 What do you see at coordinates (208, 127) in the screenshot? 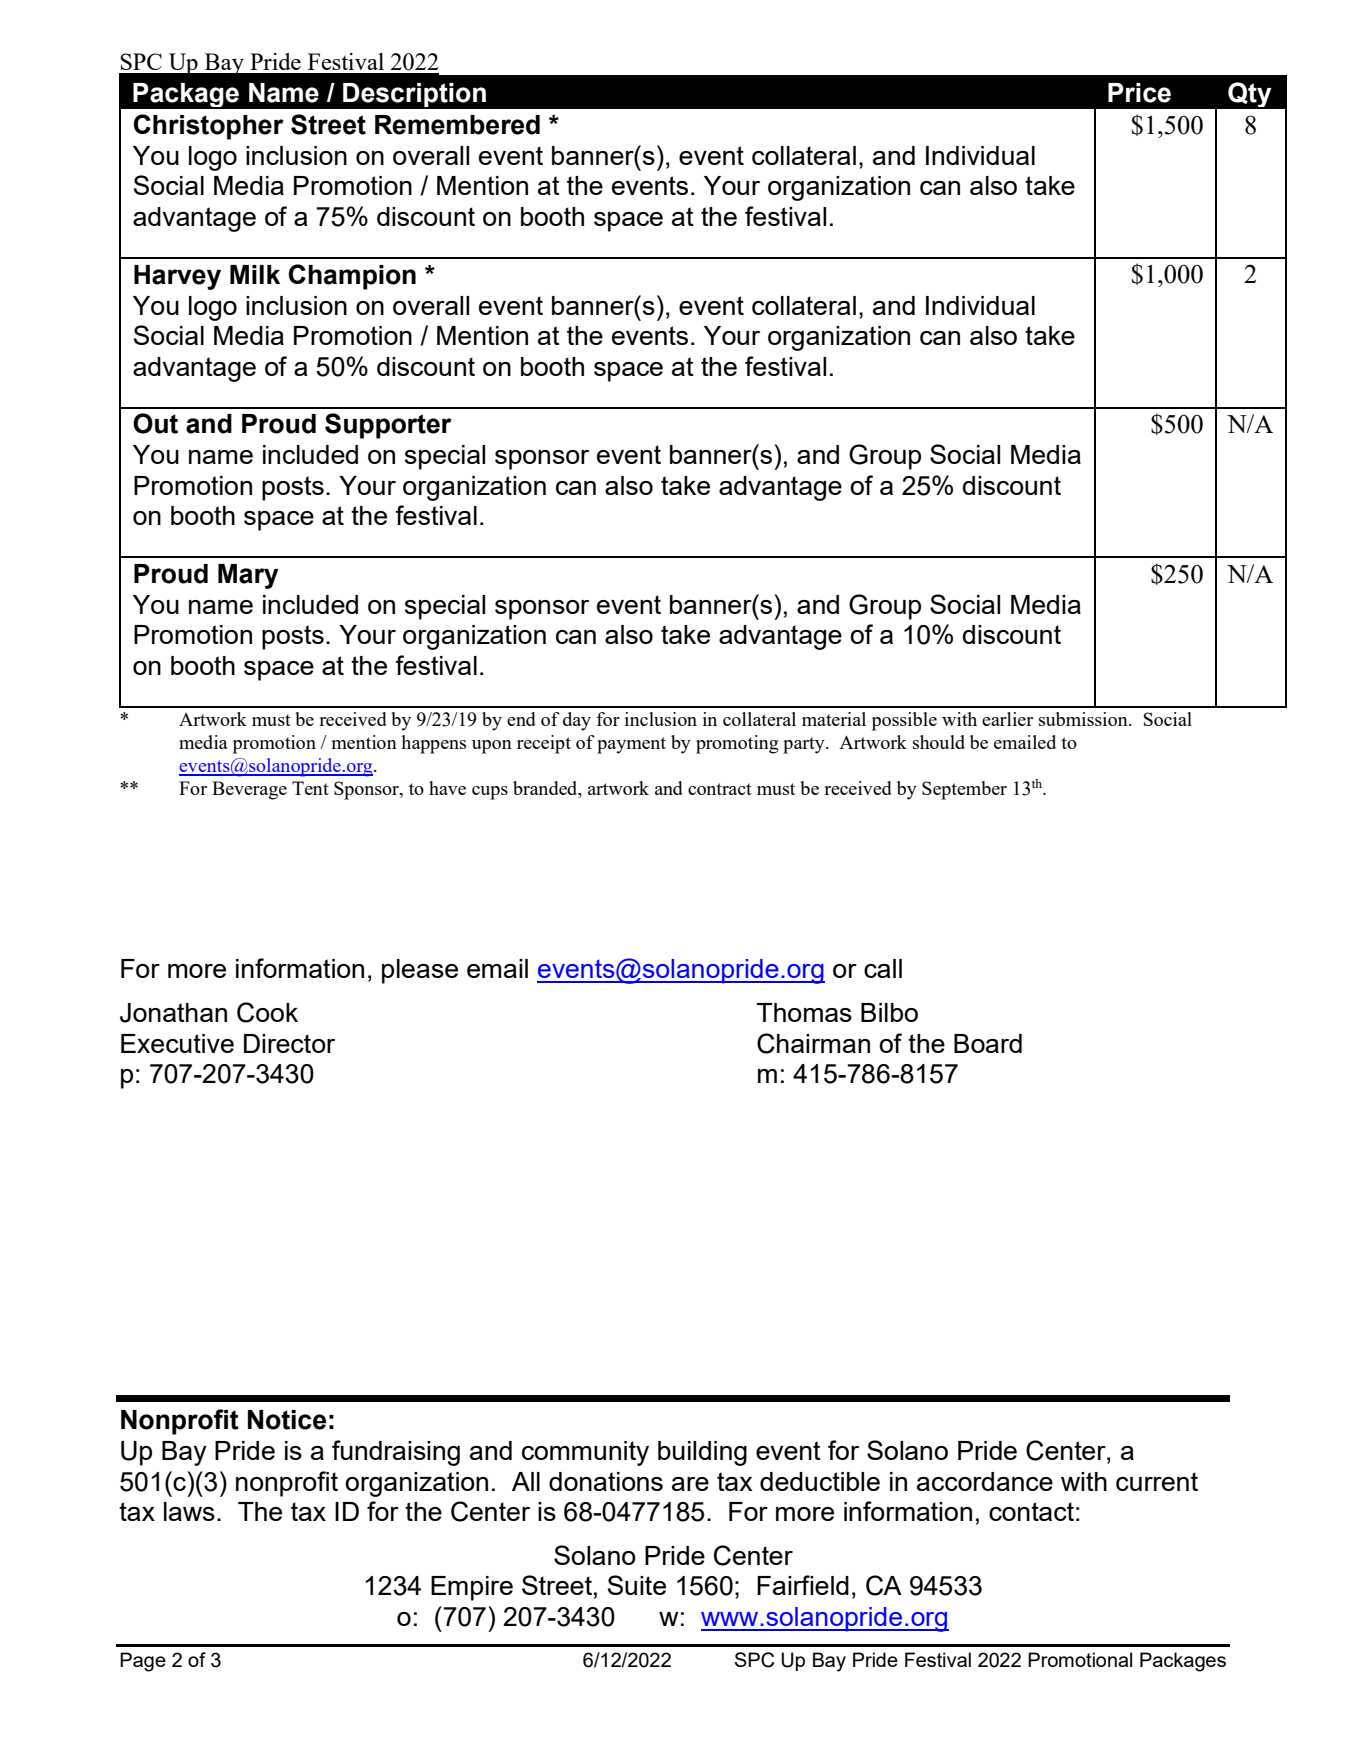
I see `Christopher` at bounding box center [208, 127].
